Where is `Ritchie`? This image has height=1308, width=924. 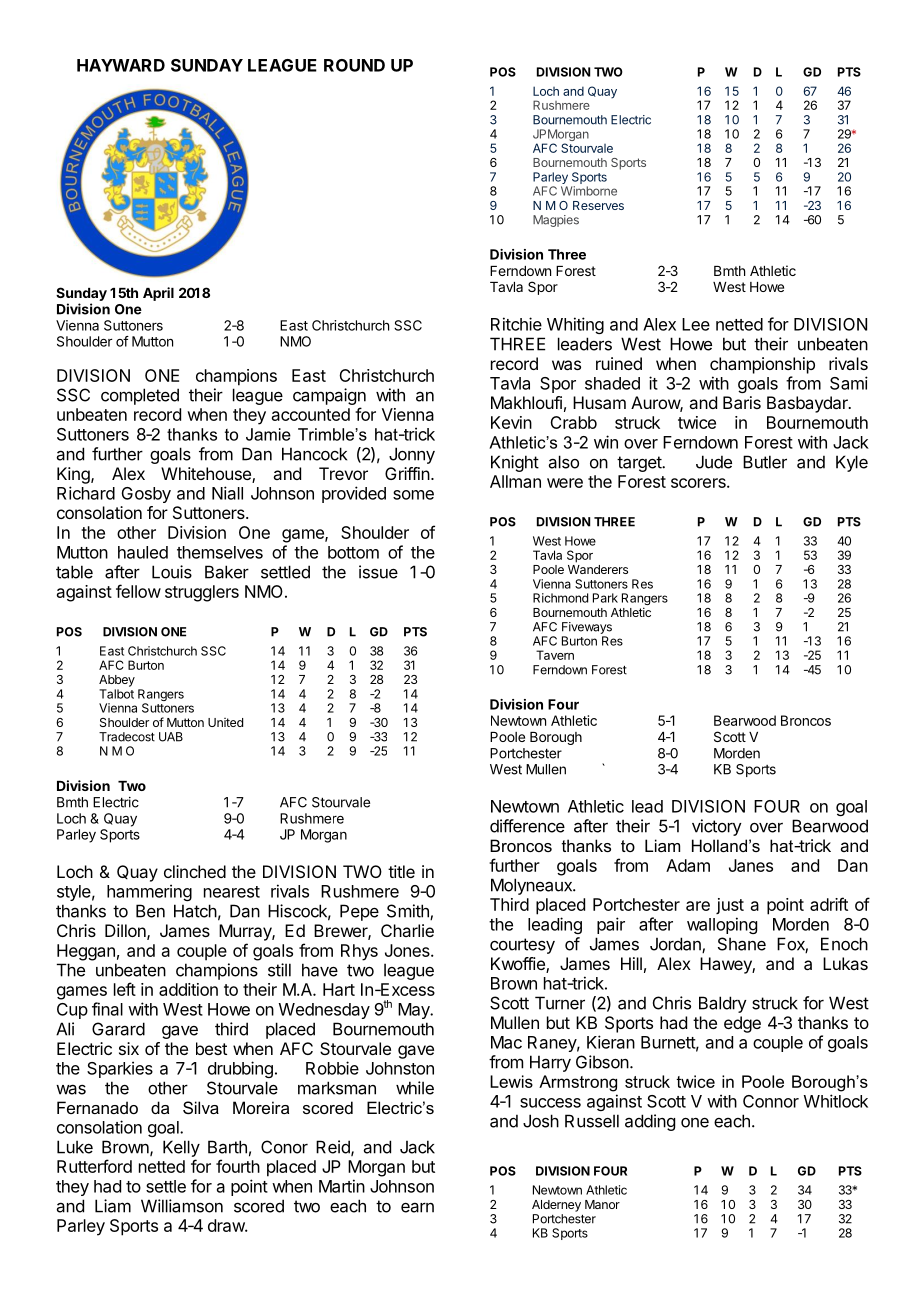
Ritchie is located at coordinates (516, 324).
